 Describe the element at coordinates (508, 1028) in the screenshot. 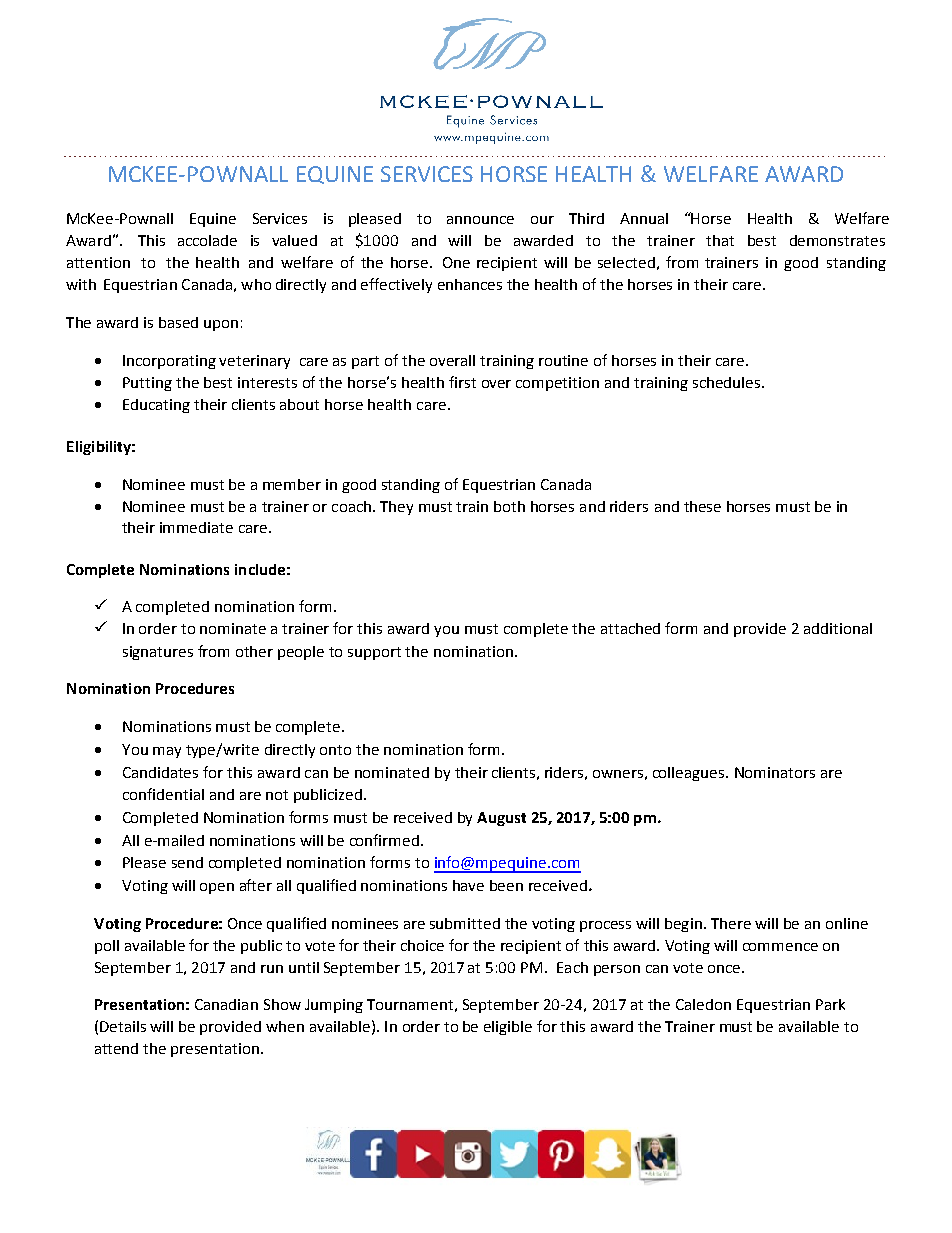

I see `eligible` at that location.
